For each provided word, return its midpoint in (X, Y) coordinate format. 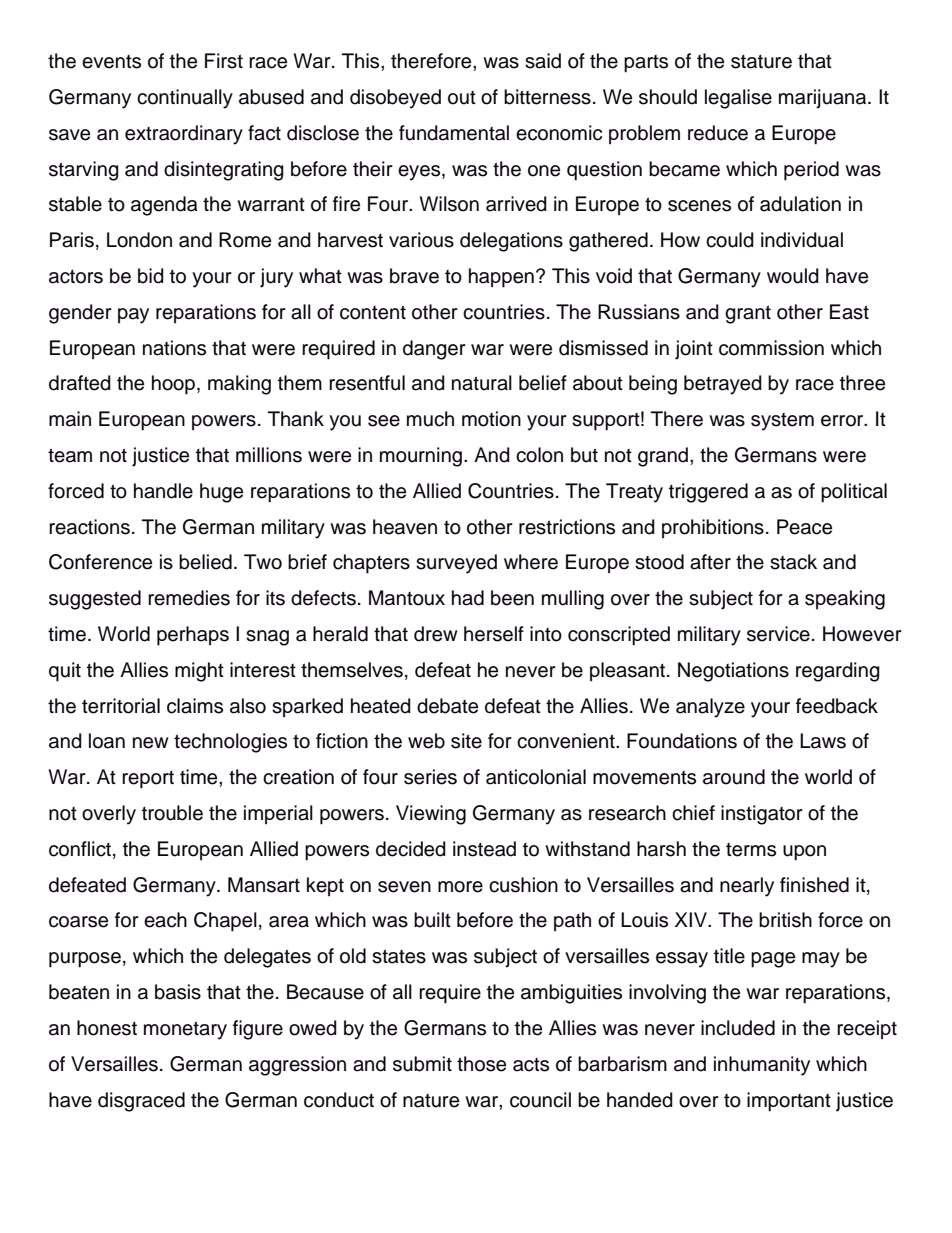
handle (163, 491)
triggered (708, 493)
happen (501, 278)
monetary (185, 1030)
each (165, 920)
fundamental (454, 133)
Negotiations (733, 672)
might (199, 672)
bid (151, 276)
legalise (738, 99)
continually (185, 99)
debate (447, 706)
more (460, 887)
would (793, 276)
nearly (747, 887)
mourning (422, 457)
